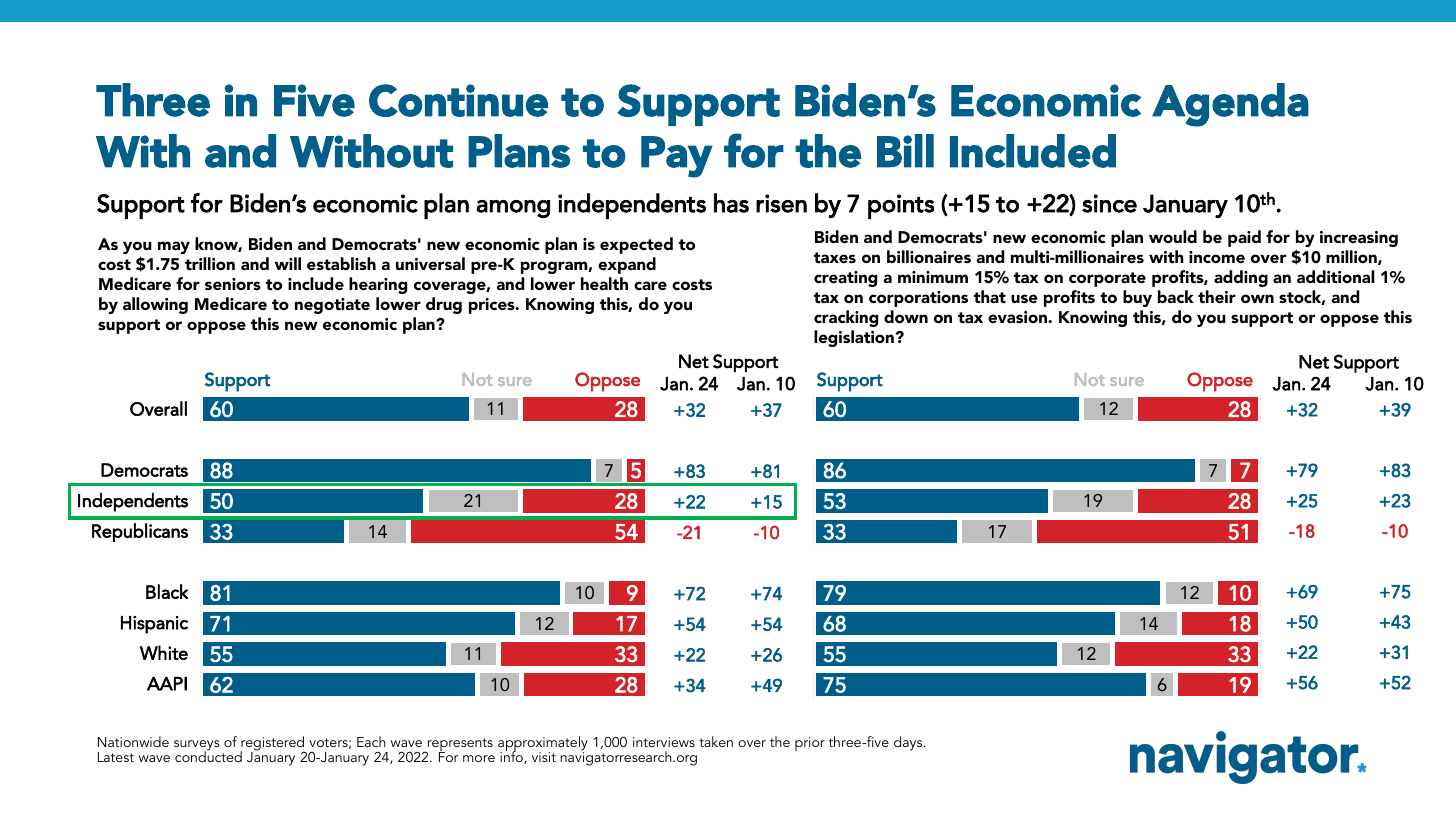  Describe the element at coordinates (677, 157) in the document. I see `Pay` at that location.
